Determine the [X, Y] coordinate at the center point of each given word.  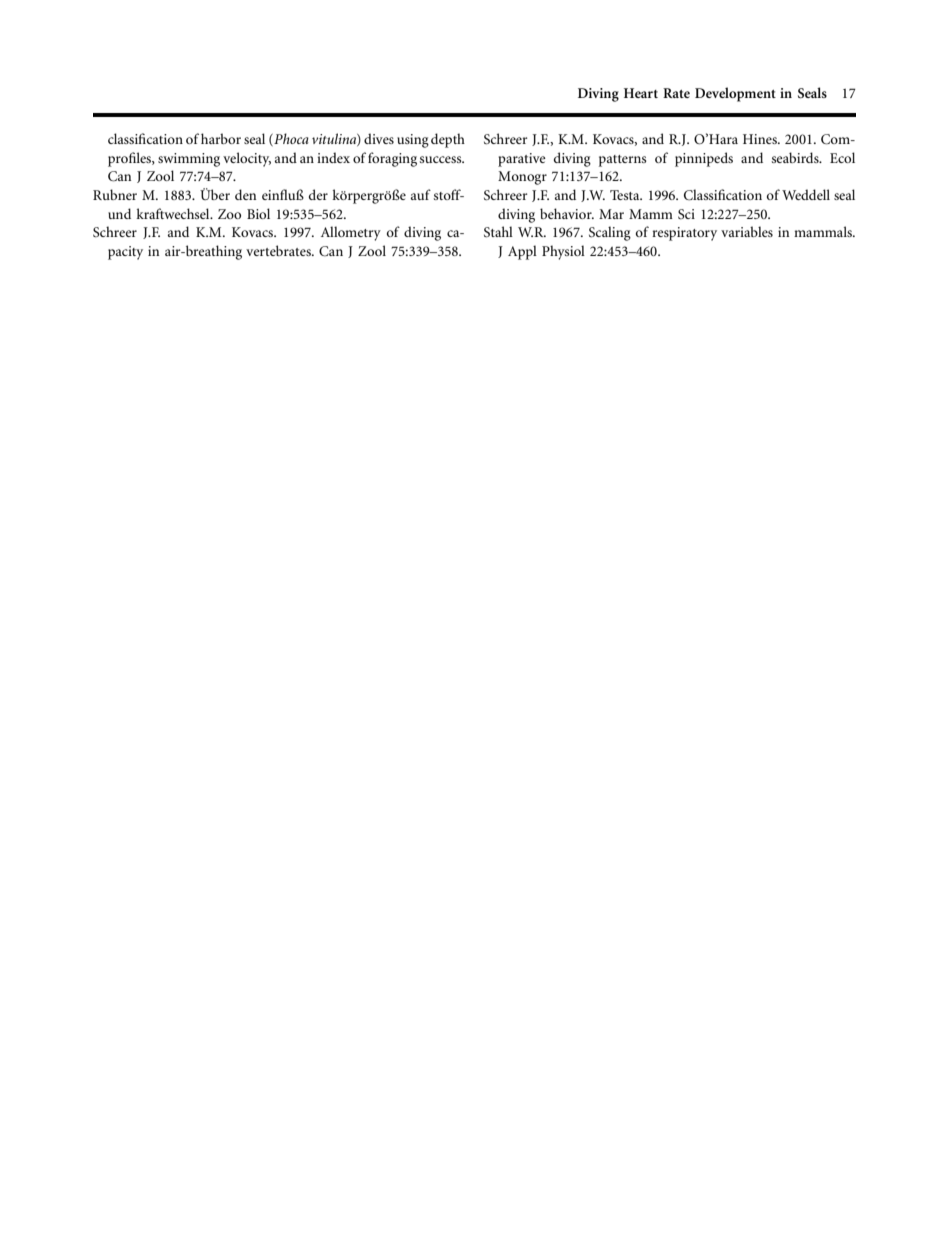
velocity [247, 159]
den [245, 194]
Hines [761, 139]
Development [735, 94]
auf [421, 194]
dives [379, 138]
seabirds [796, 157]
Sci [686, 214]
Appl [522, 252]
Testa [626, 195]
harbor [221, 138]
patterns [623, 161]
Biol [258, 213]
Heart [641, 93]
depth [448, 140]
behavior [567, 213]
